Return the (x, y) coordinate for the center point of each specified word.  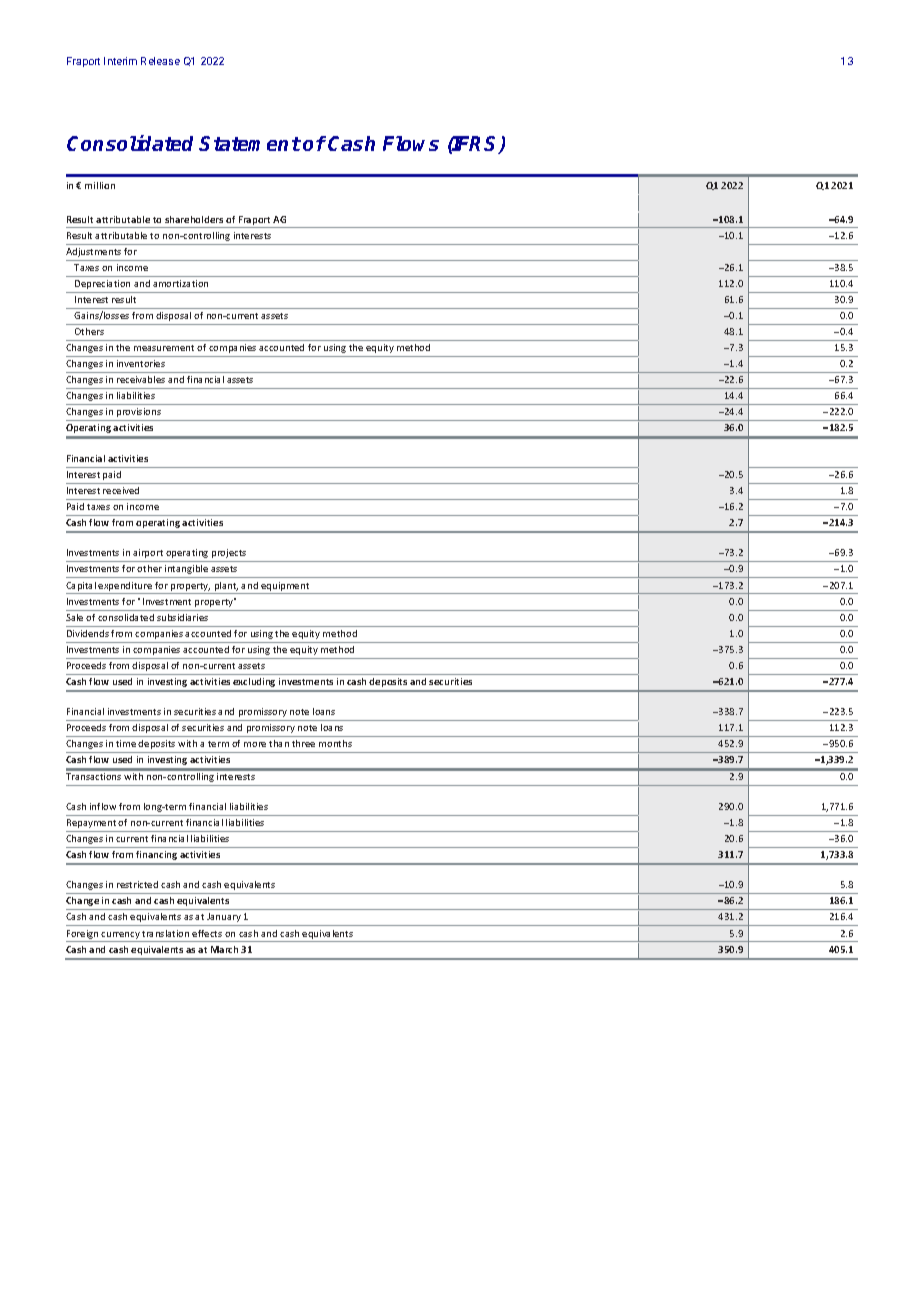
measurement (164, 348)
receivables (141, 379)
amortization (180, 283)
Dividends (88, 633)
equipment (285, 586)
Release (160, 61)
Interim (120, 61)
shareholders (194, 219)
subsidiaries (182, 617)
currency (120, 935)
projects (229, 553)
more (255, 744)
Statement (250, 143)
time (126, 743)
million (100, 185)
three (303, 743)
